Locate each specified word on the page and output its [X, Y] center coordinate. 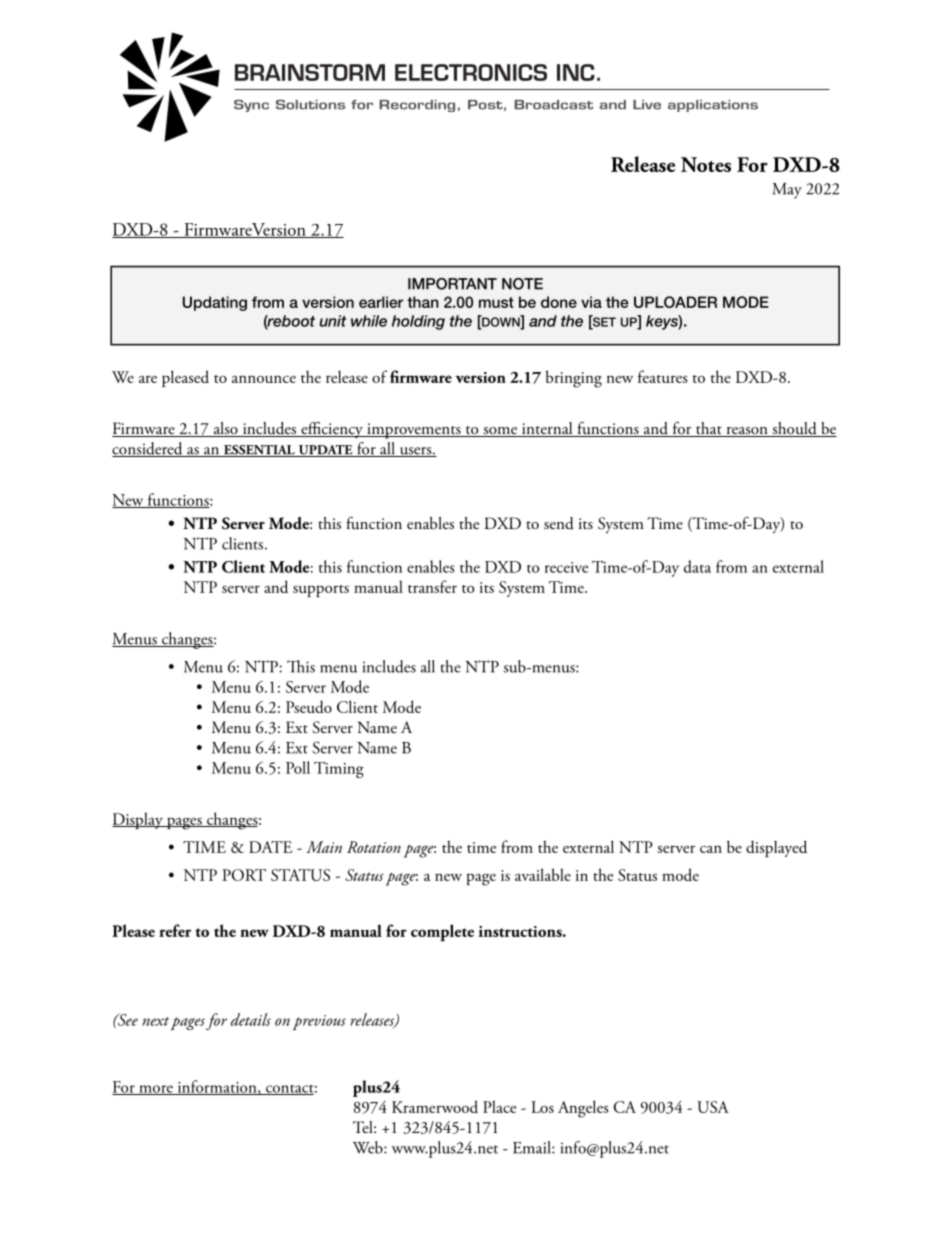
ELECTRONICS [471, 72]
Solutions [310, 105]
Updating [215, 303]
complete [442, 932]
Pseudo [309, 706]
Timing [339, 770]
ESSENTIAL [259, 451]
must [496, 302]
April [653, 523]
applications [713, 106]
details [250, 1019]
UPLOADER [675, 302]
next [155, 1021]
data [697, 566]
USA [713, 1107]
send [559, 523]
